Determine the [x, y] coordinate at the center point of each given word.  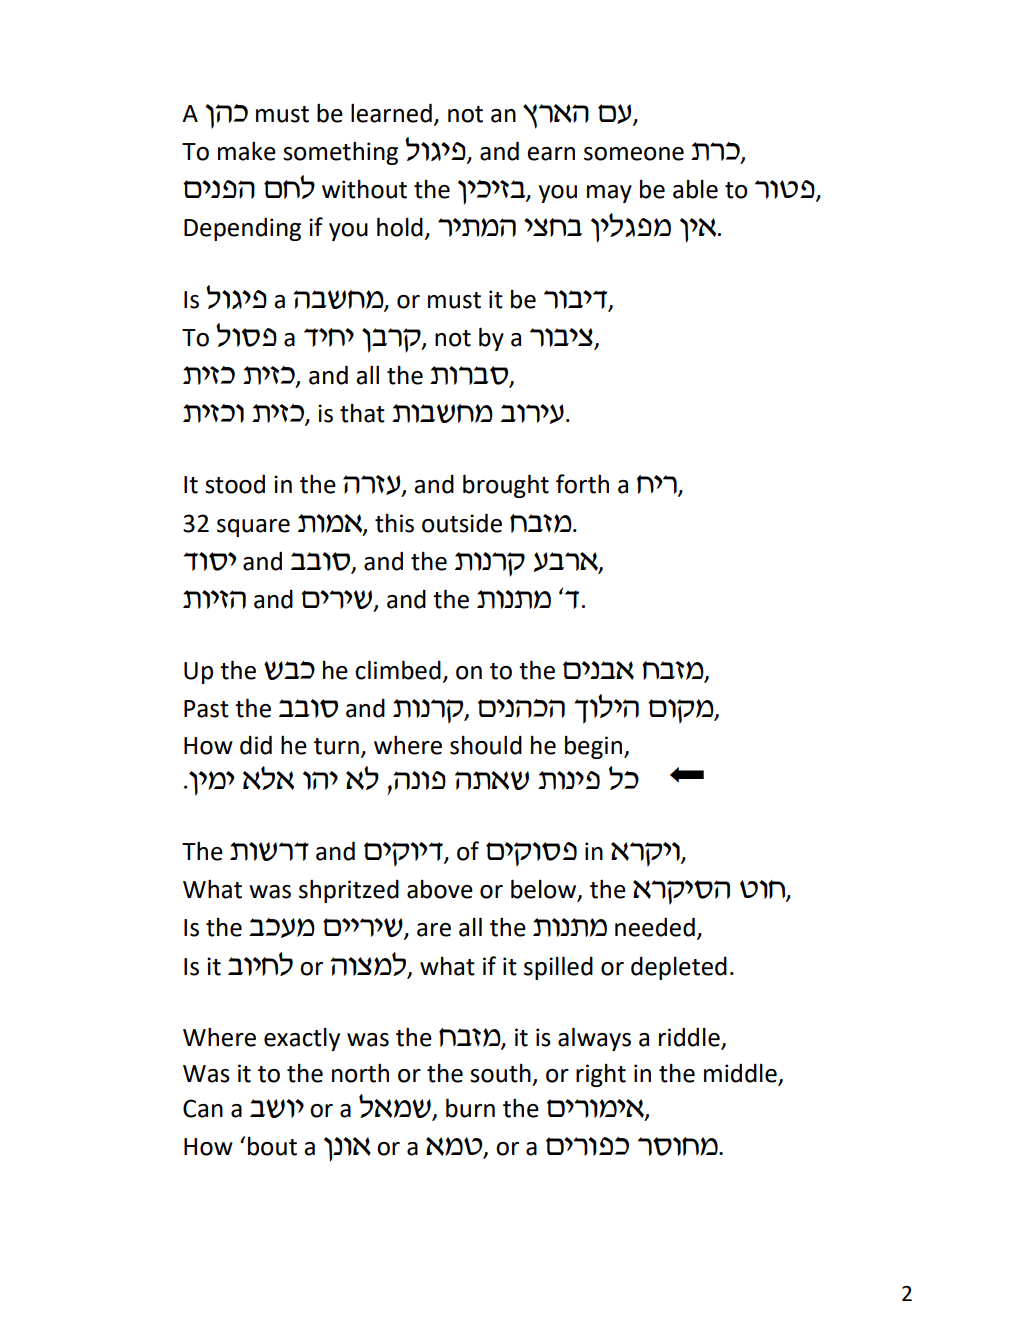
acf [289, 670]
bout [272, 1146]
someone [634, 154]
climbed [398, 670]
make [247, 151]
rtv [564, 113]
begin [593, 747]
